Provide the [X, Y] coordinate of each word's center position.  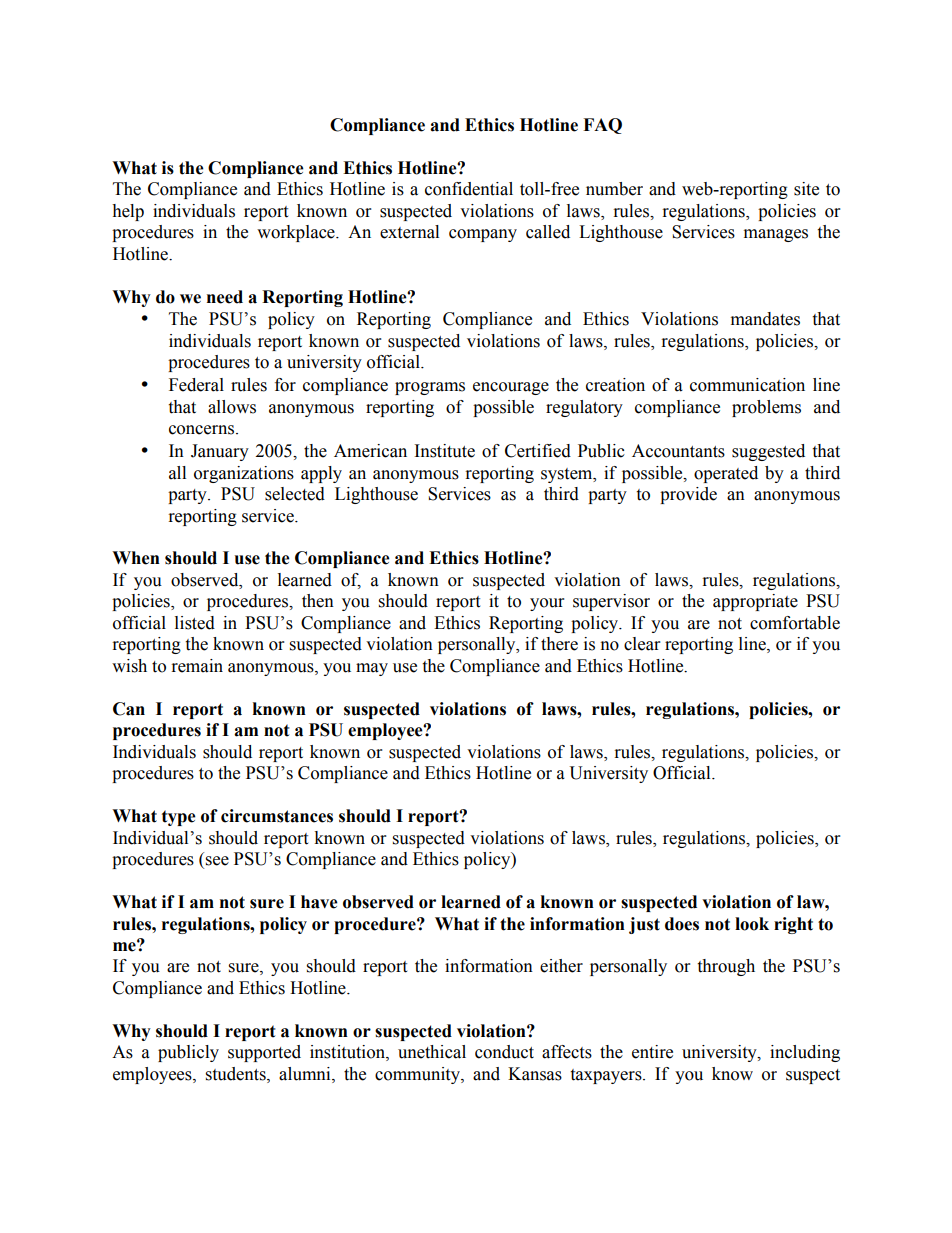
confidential [469, 189]
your [547, 604]
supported [264, 1053]
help [128, 212]
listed [195, 623]
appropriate [755, 602]
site [806, 189]
